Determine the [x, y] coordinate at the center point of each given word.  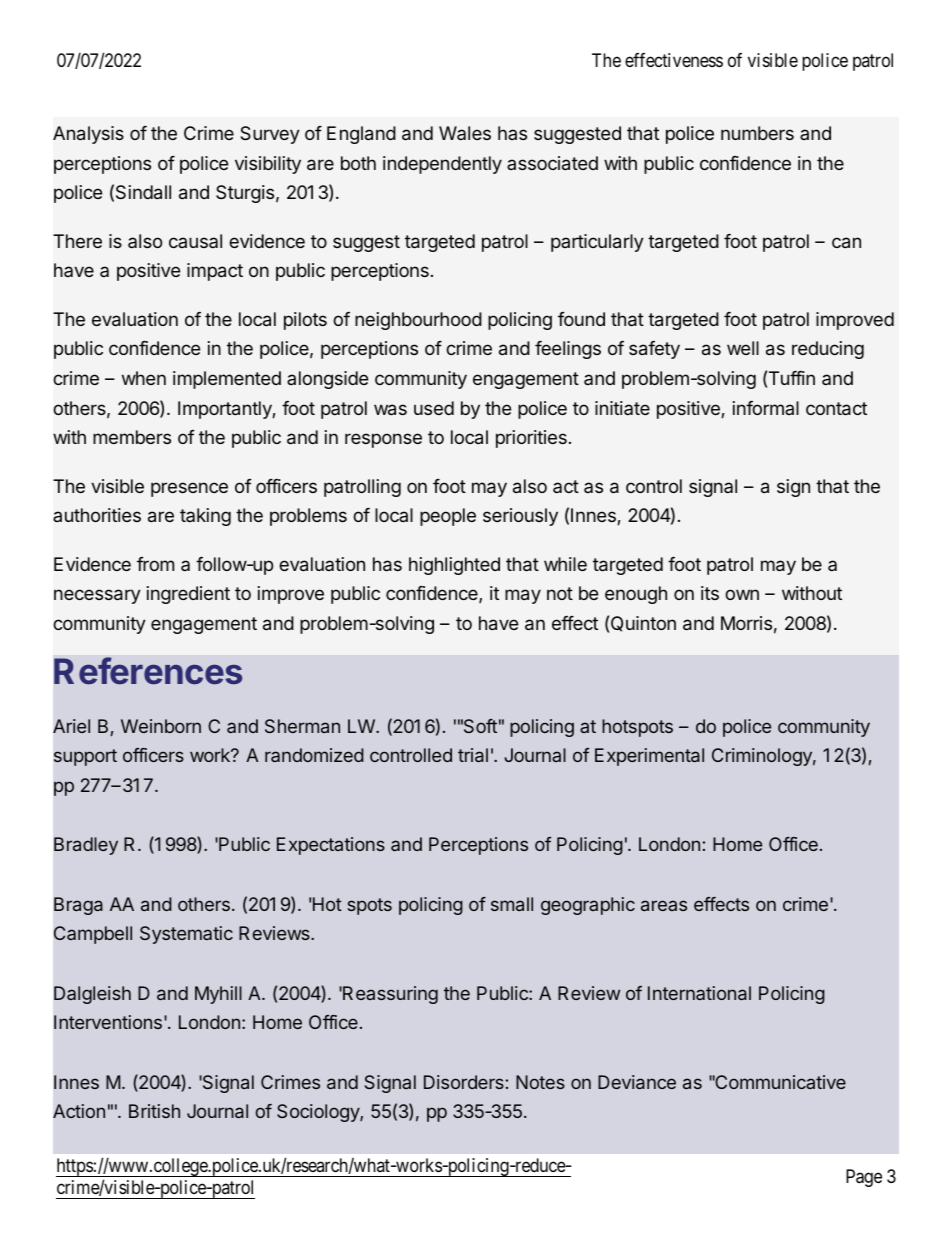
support [85, 757]
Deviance [637, 1082]
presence [189, 489]
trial [473, 755]
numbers [757, 133]
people [448, 517]
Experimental [649, 757]
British [154, 1111]
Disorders [464, 1082]
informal [766, 408]
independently [442, 165]
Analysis [88, 135]
